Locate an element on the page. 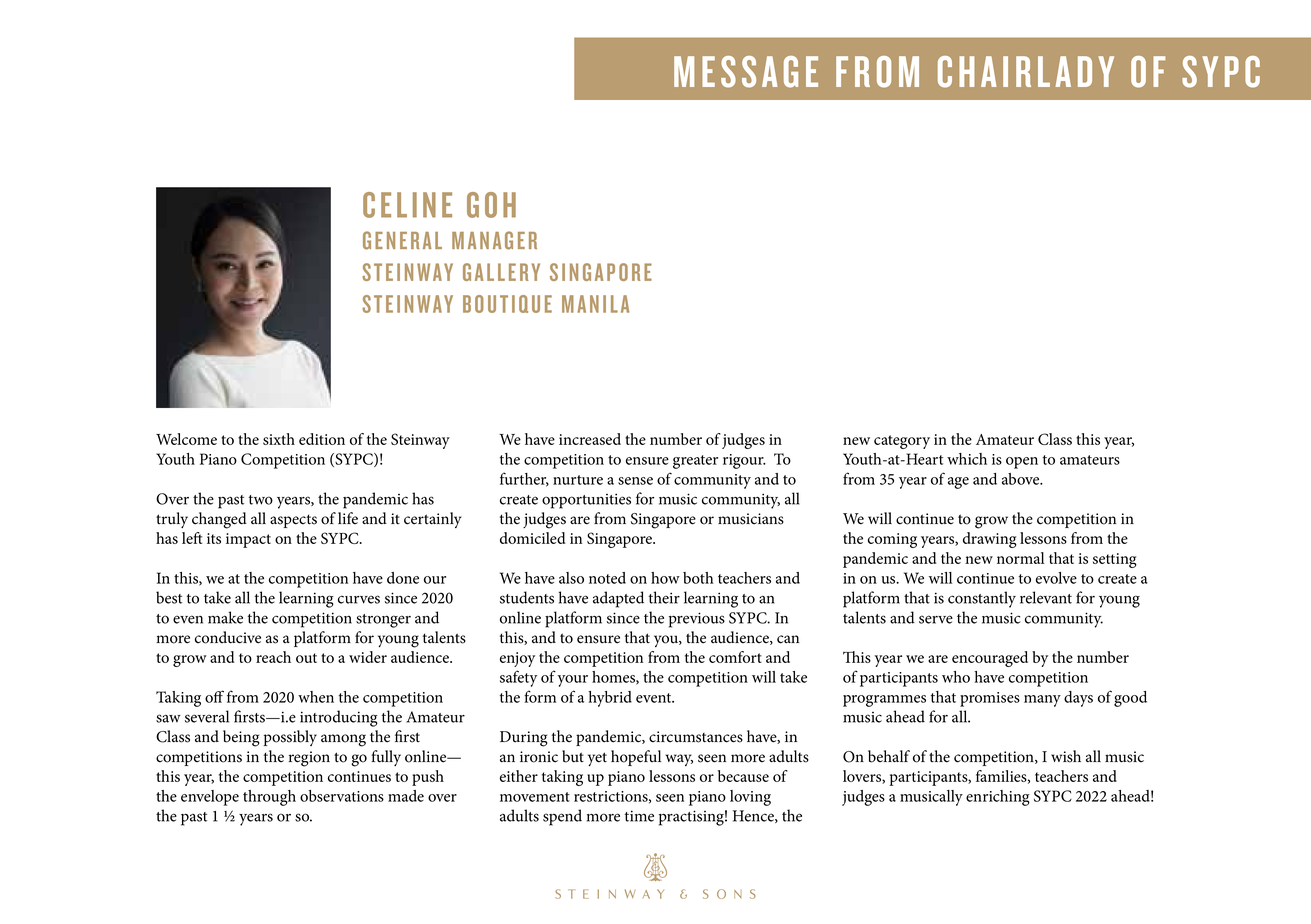 This image has width=1311, height=924. Goh is located at coordinates (491, 205).
